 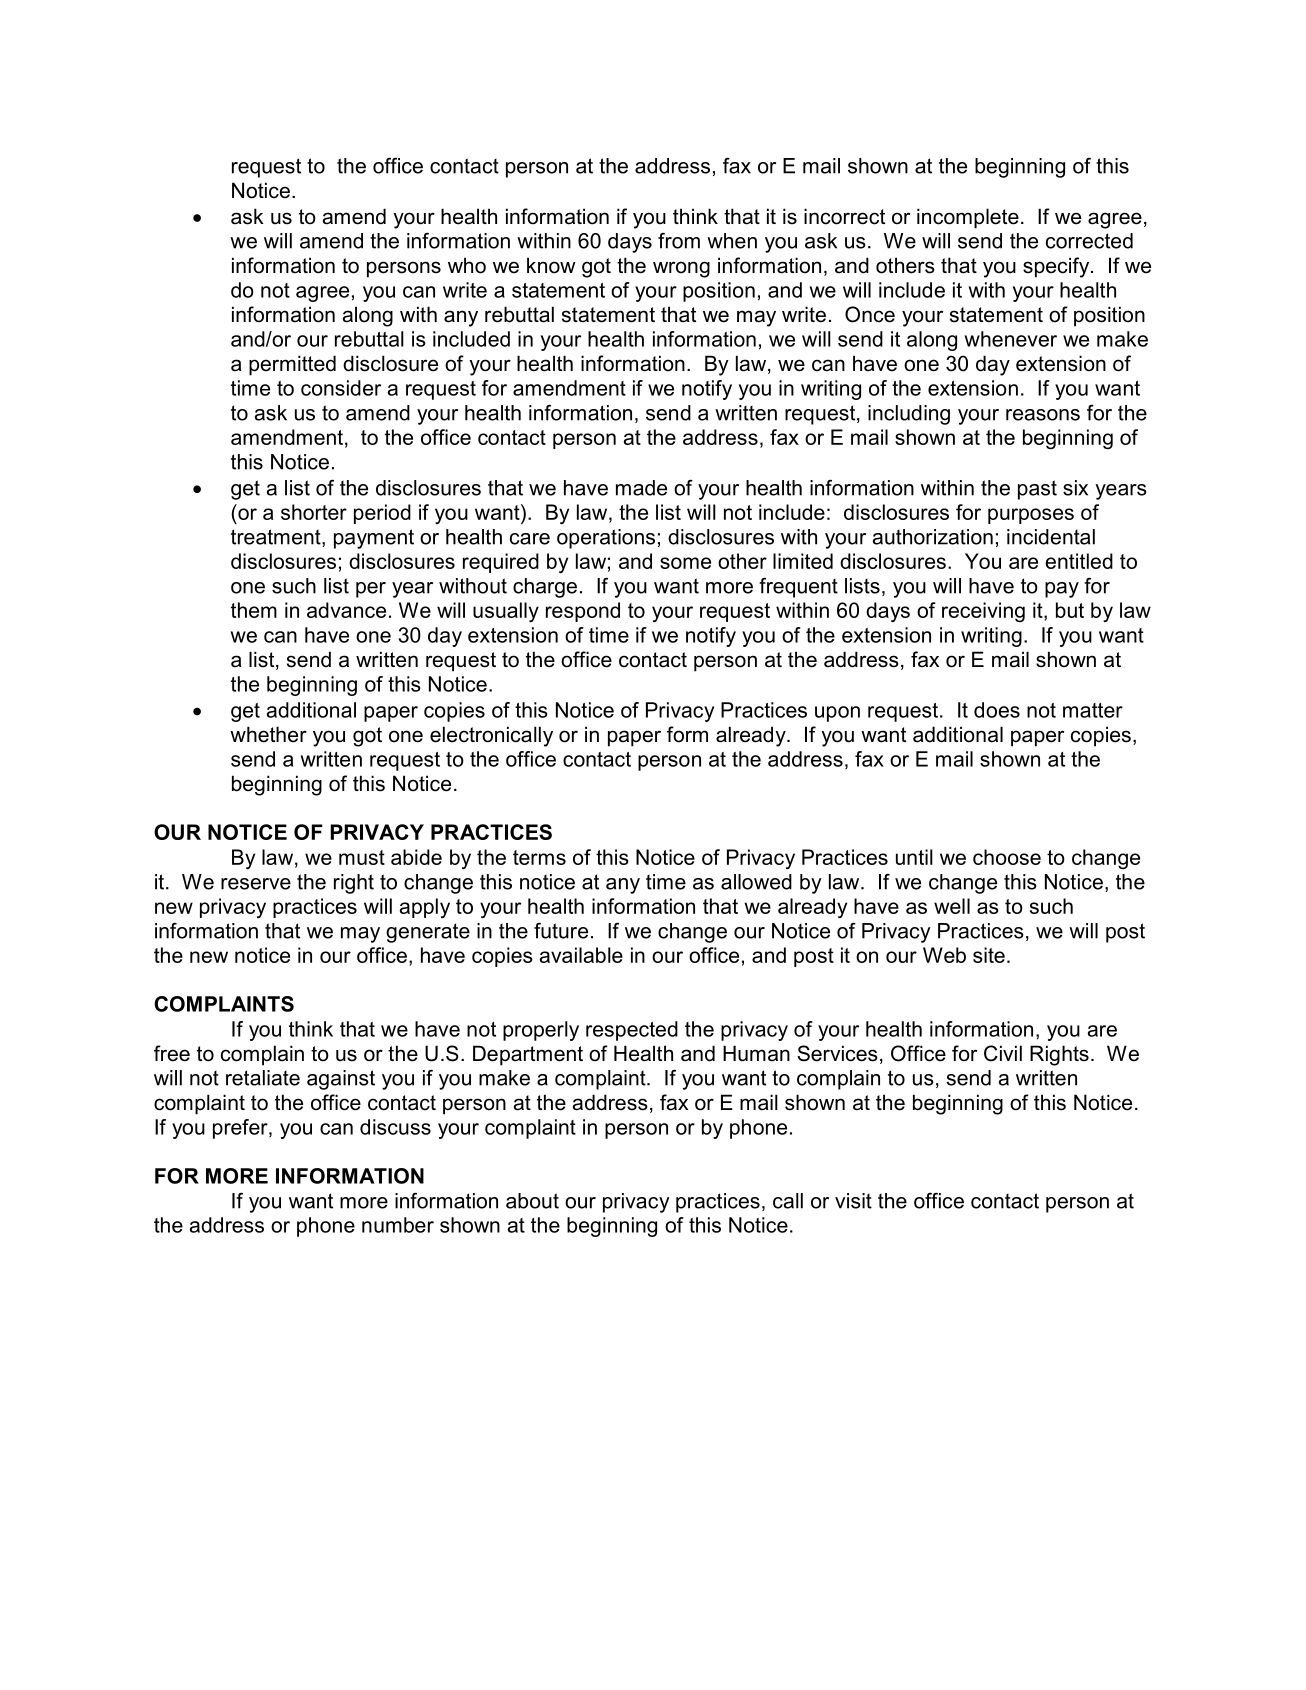 What do you see at coordinates (467, 265) in the page?
I see `who` at bounding box center [467, 265].
